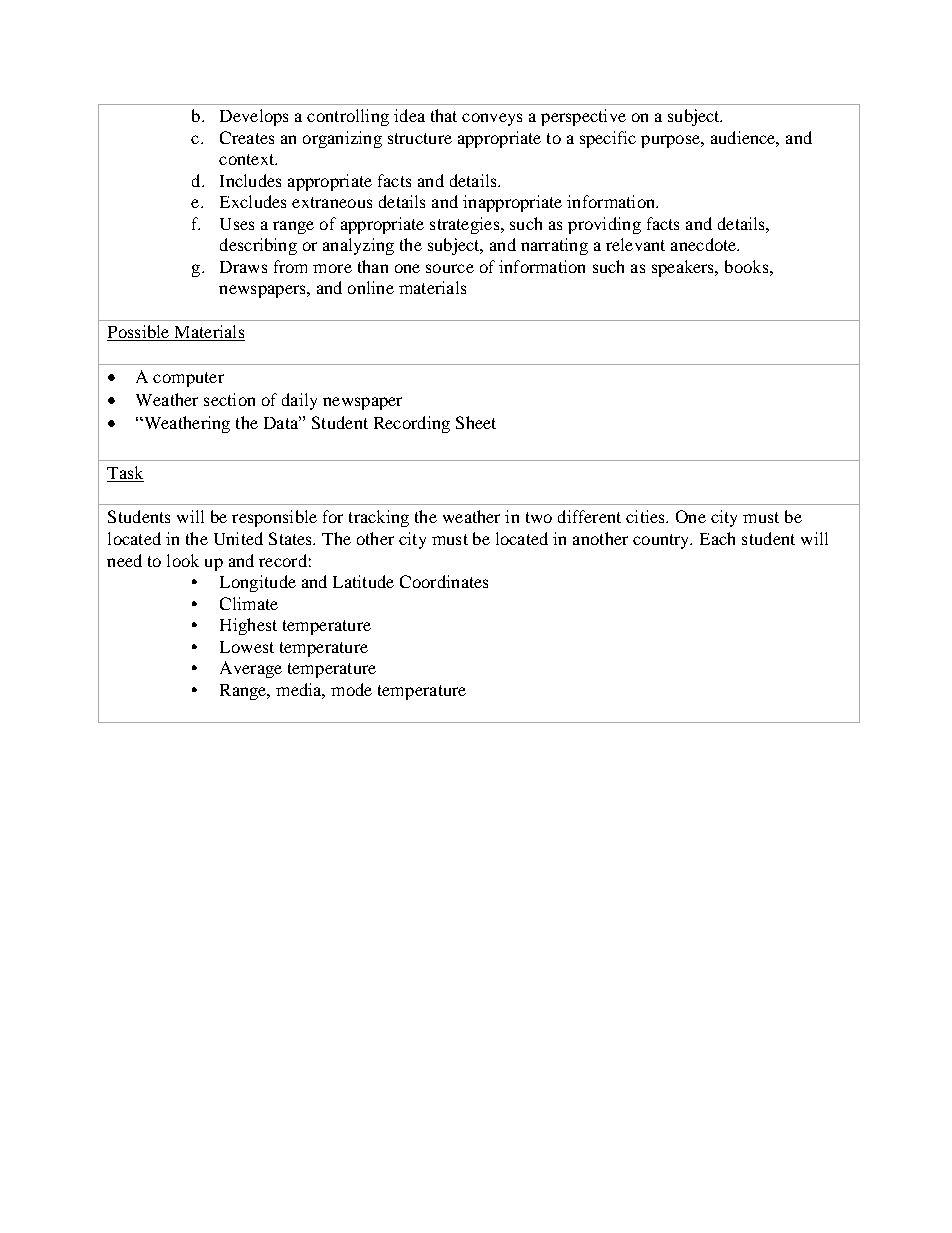  What do you see at coordinates (351, 689) in the screenshot?
I see `mode` at bounding box center [351, 689].
